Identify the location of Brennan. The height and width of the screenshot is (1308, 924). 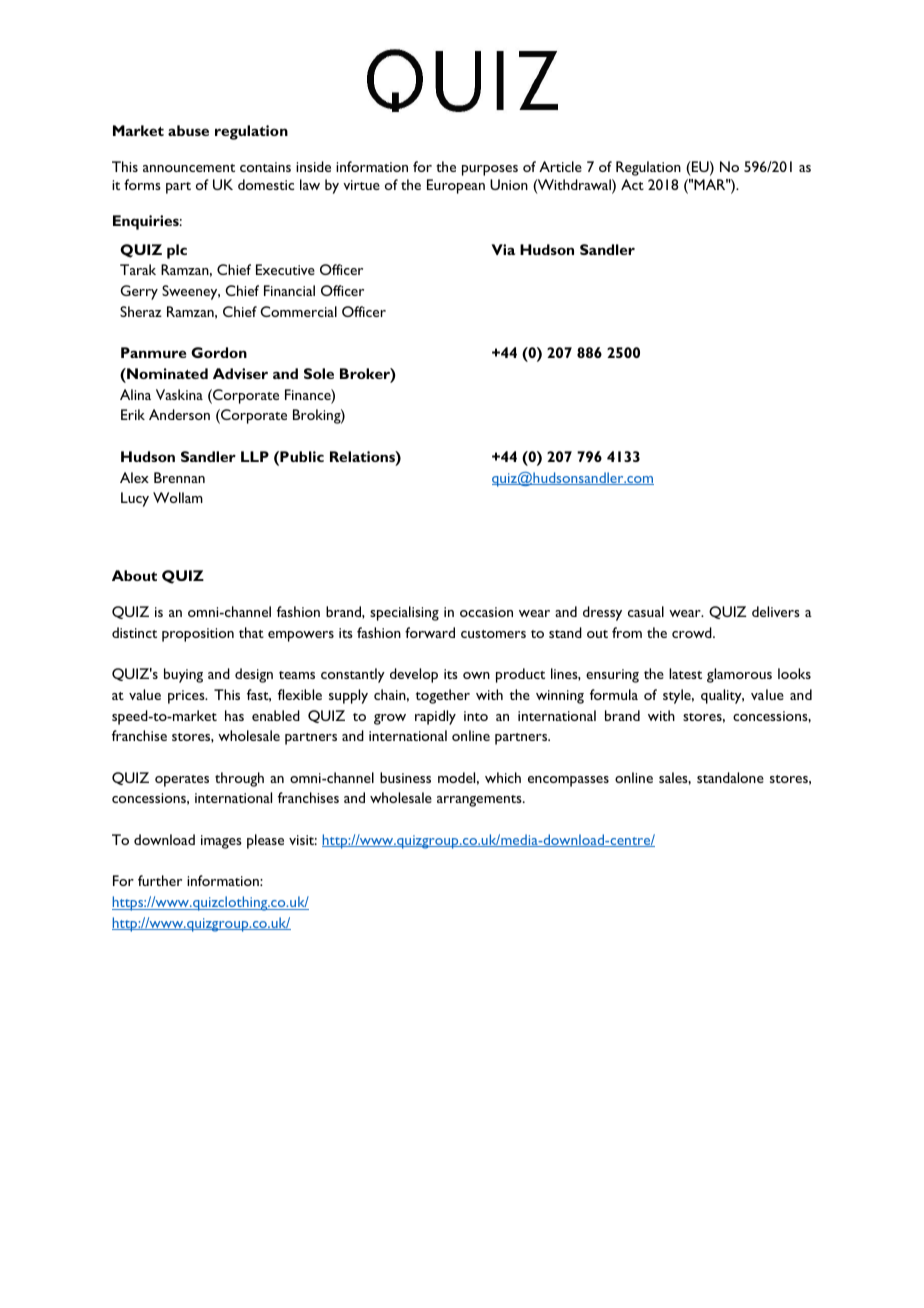
(179, 477).
